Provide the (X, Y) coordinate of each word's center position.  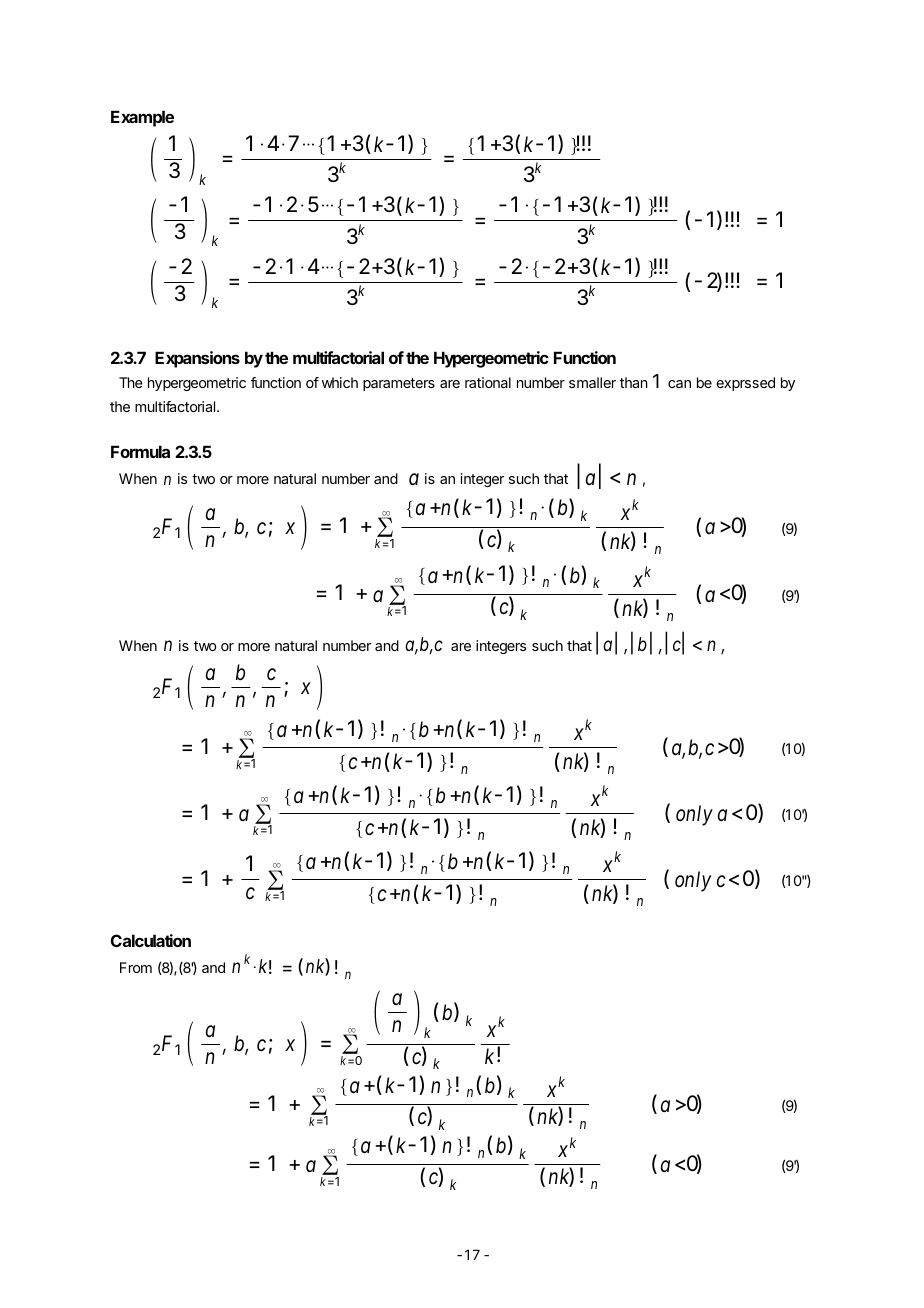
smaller (592, 382)
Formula (140, 451)
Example (142, 118)
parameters (399, 384)
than (634, 382)
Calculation (151, 940)
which (340, 382)
